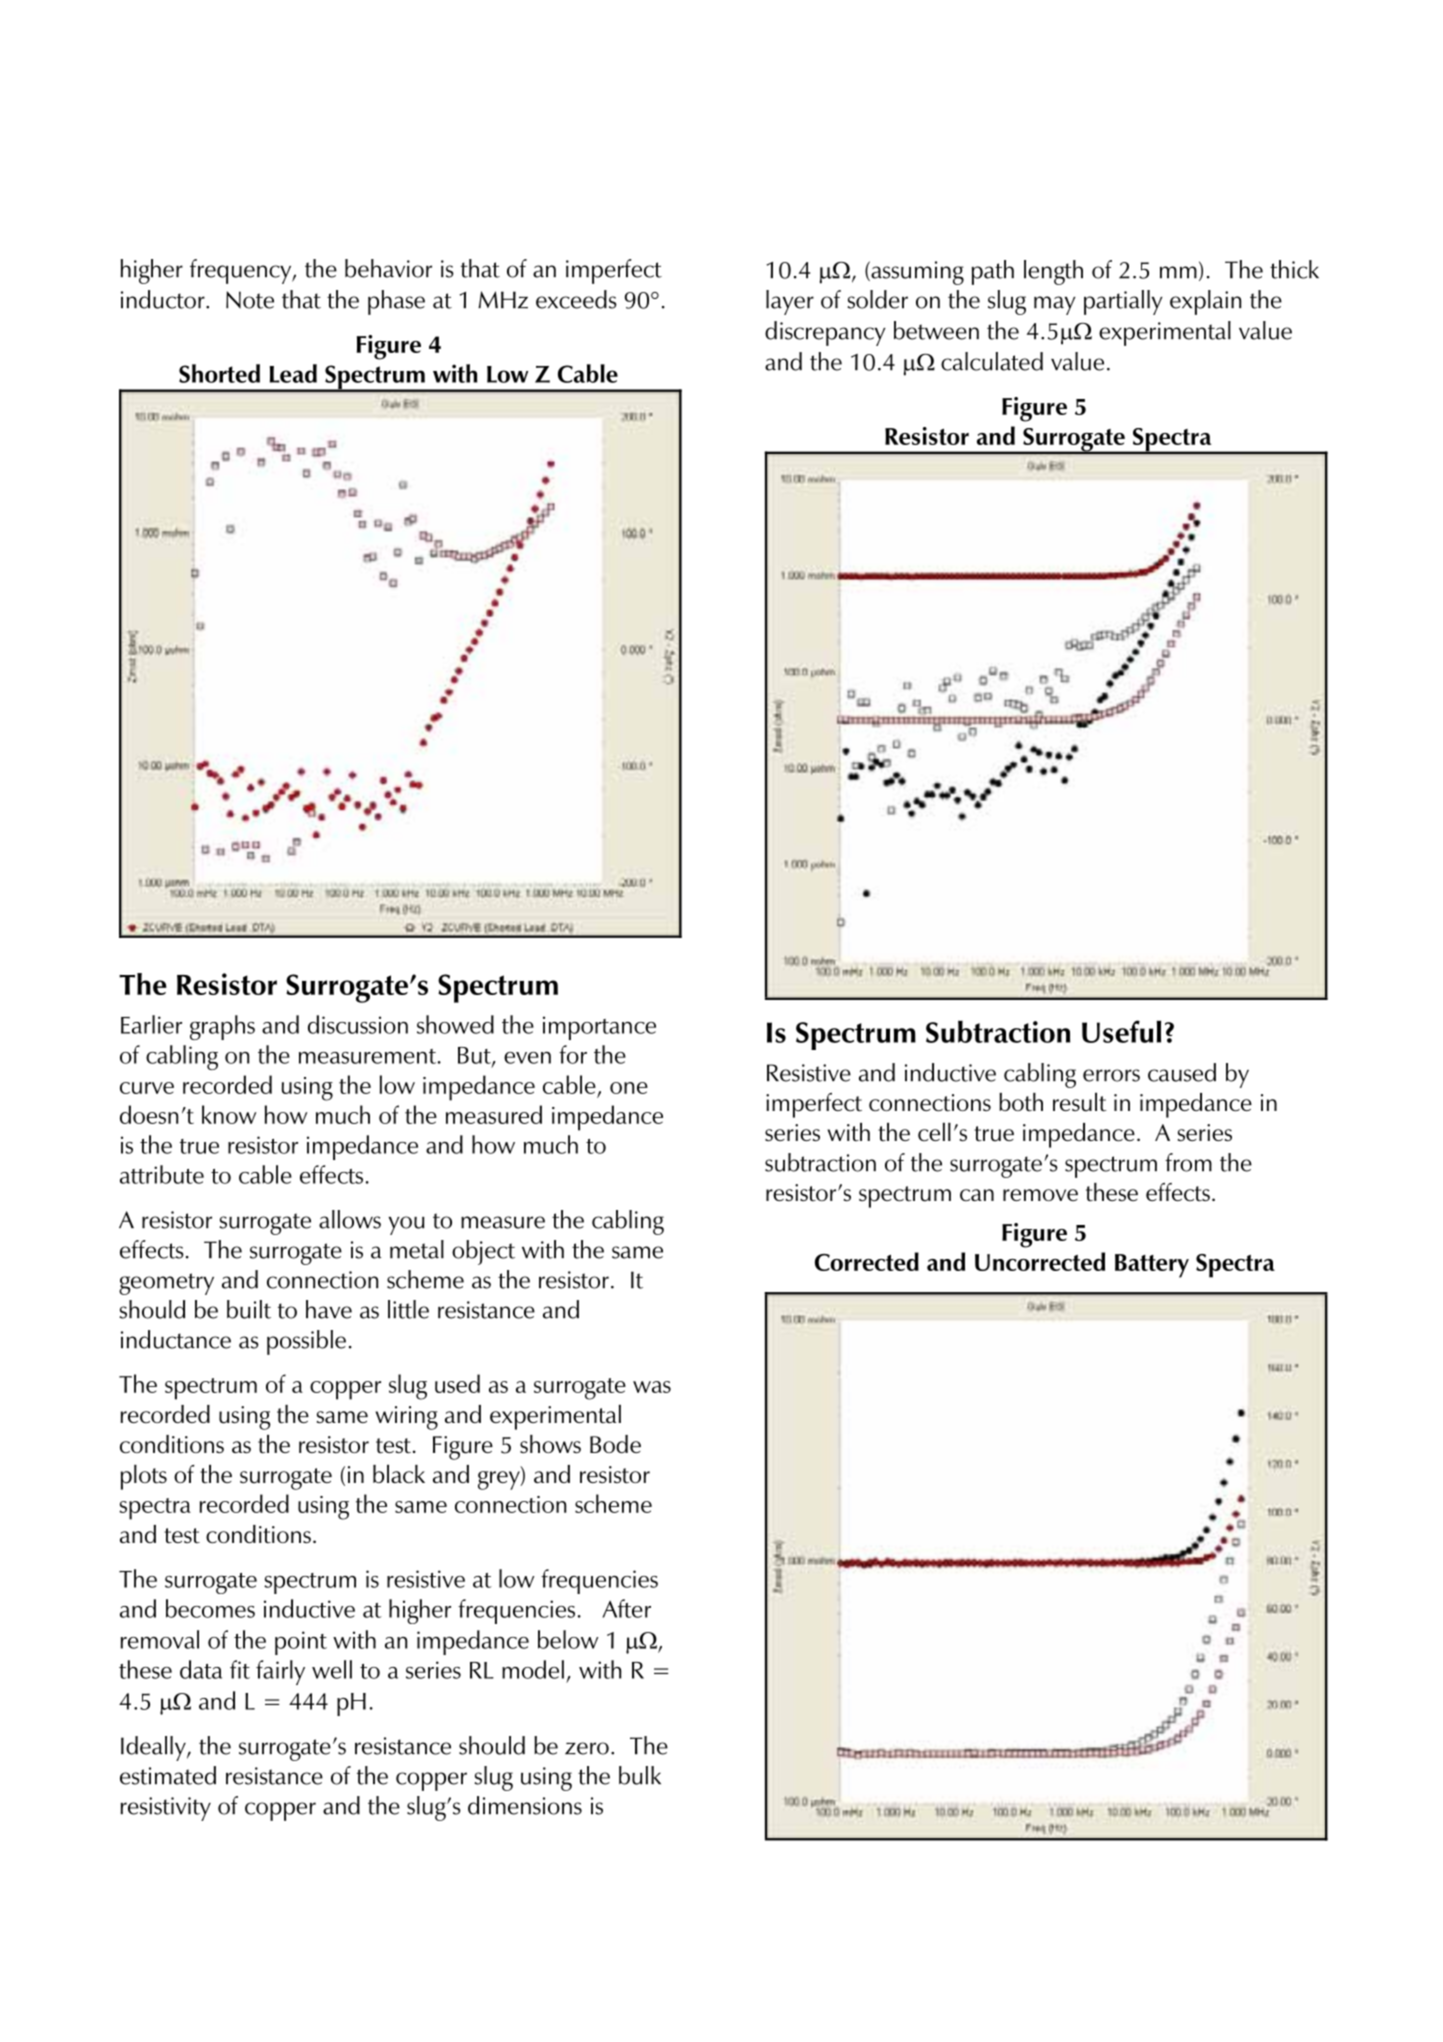  I want to click on discrepancy, so click(825, 333).
